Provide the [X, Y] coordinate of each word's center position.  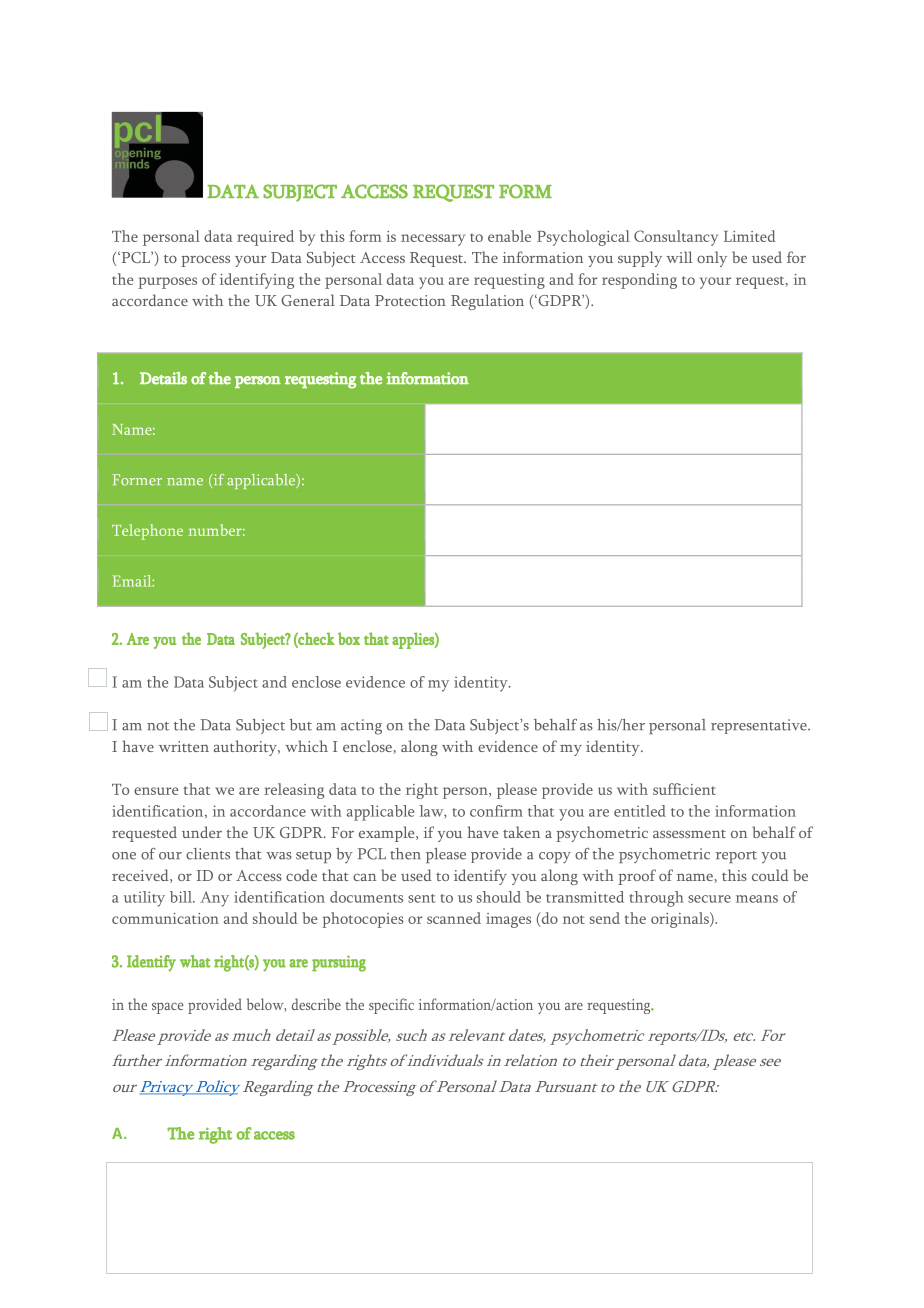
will [679, 257]
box [349, 638]
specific [391, 1006]
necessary [433, 240]
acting [361, 727]
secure [709, 899]
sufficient [684, 789]
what [195, 961]
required [265, 238]
